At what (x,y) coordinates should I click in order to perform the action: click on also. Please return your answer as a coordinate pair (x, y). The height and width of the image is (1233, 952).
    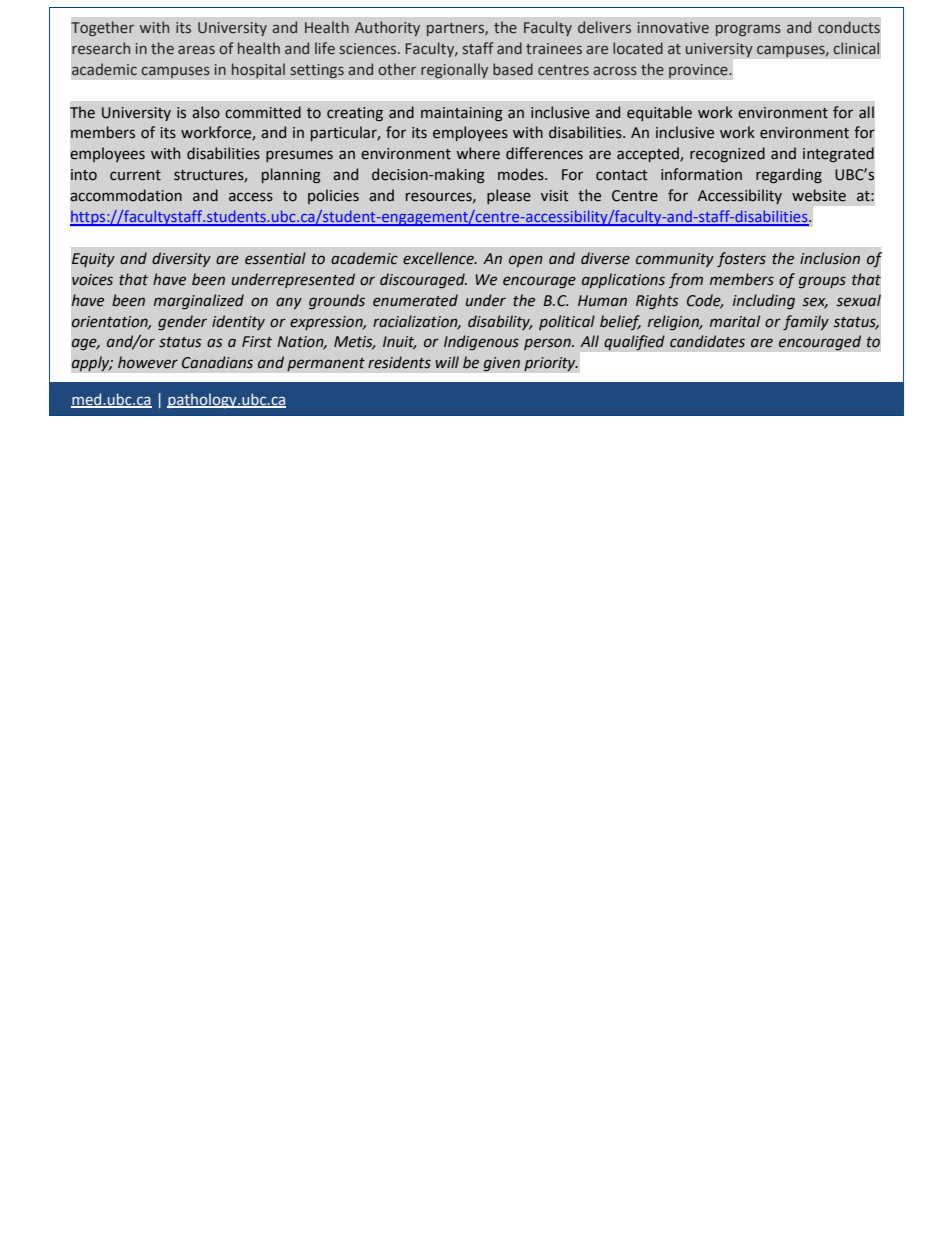
    Looking at the image, I should click on (206, 112).
